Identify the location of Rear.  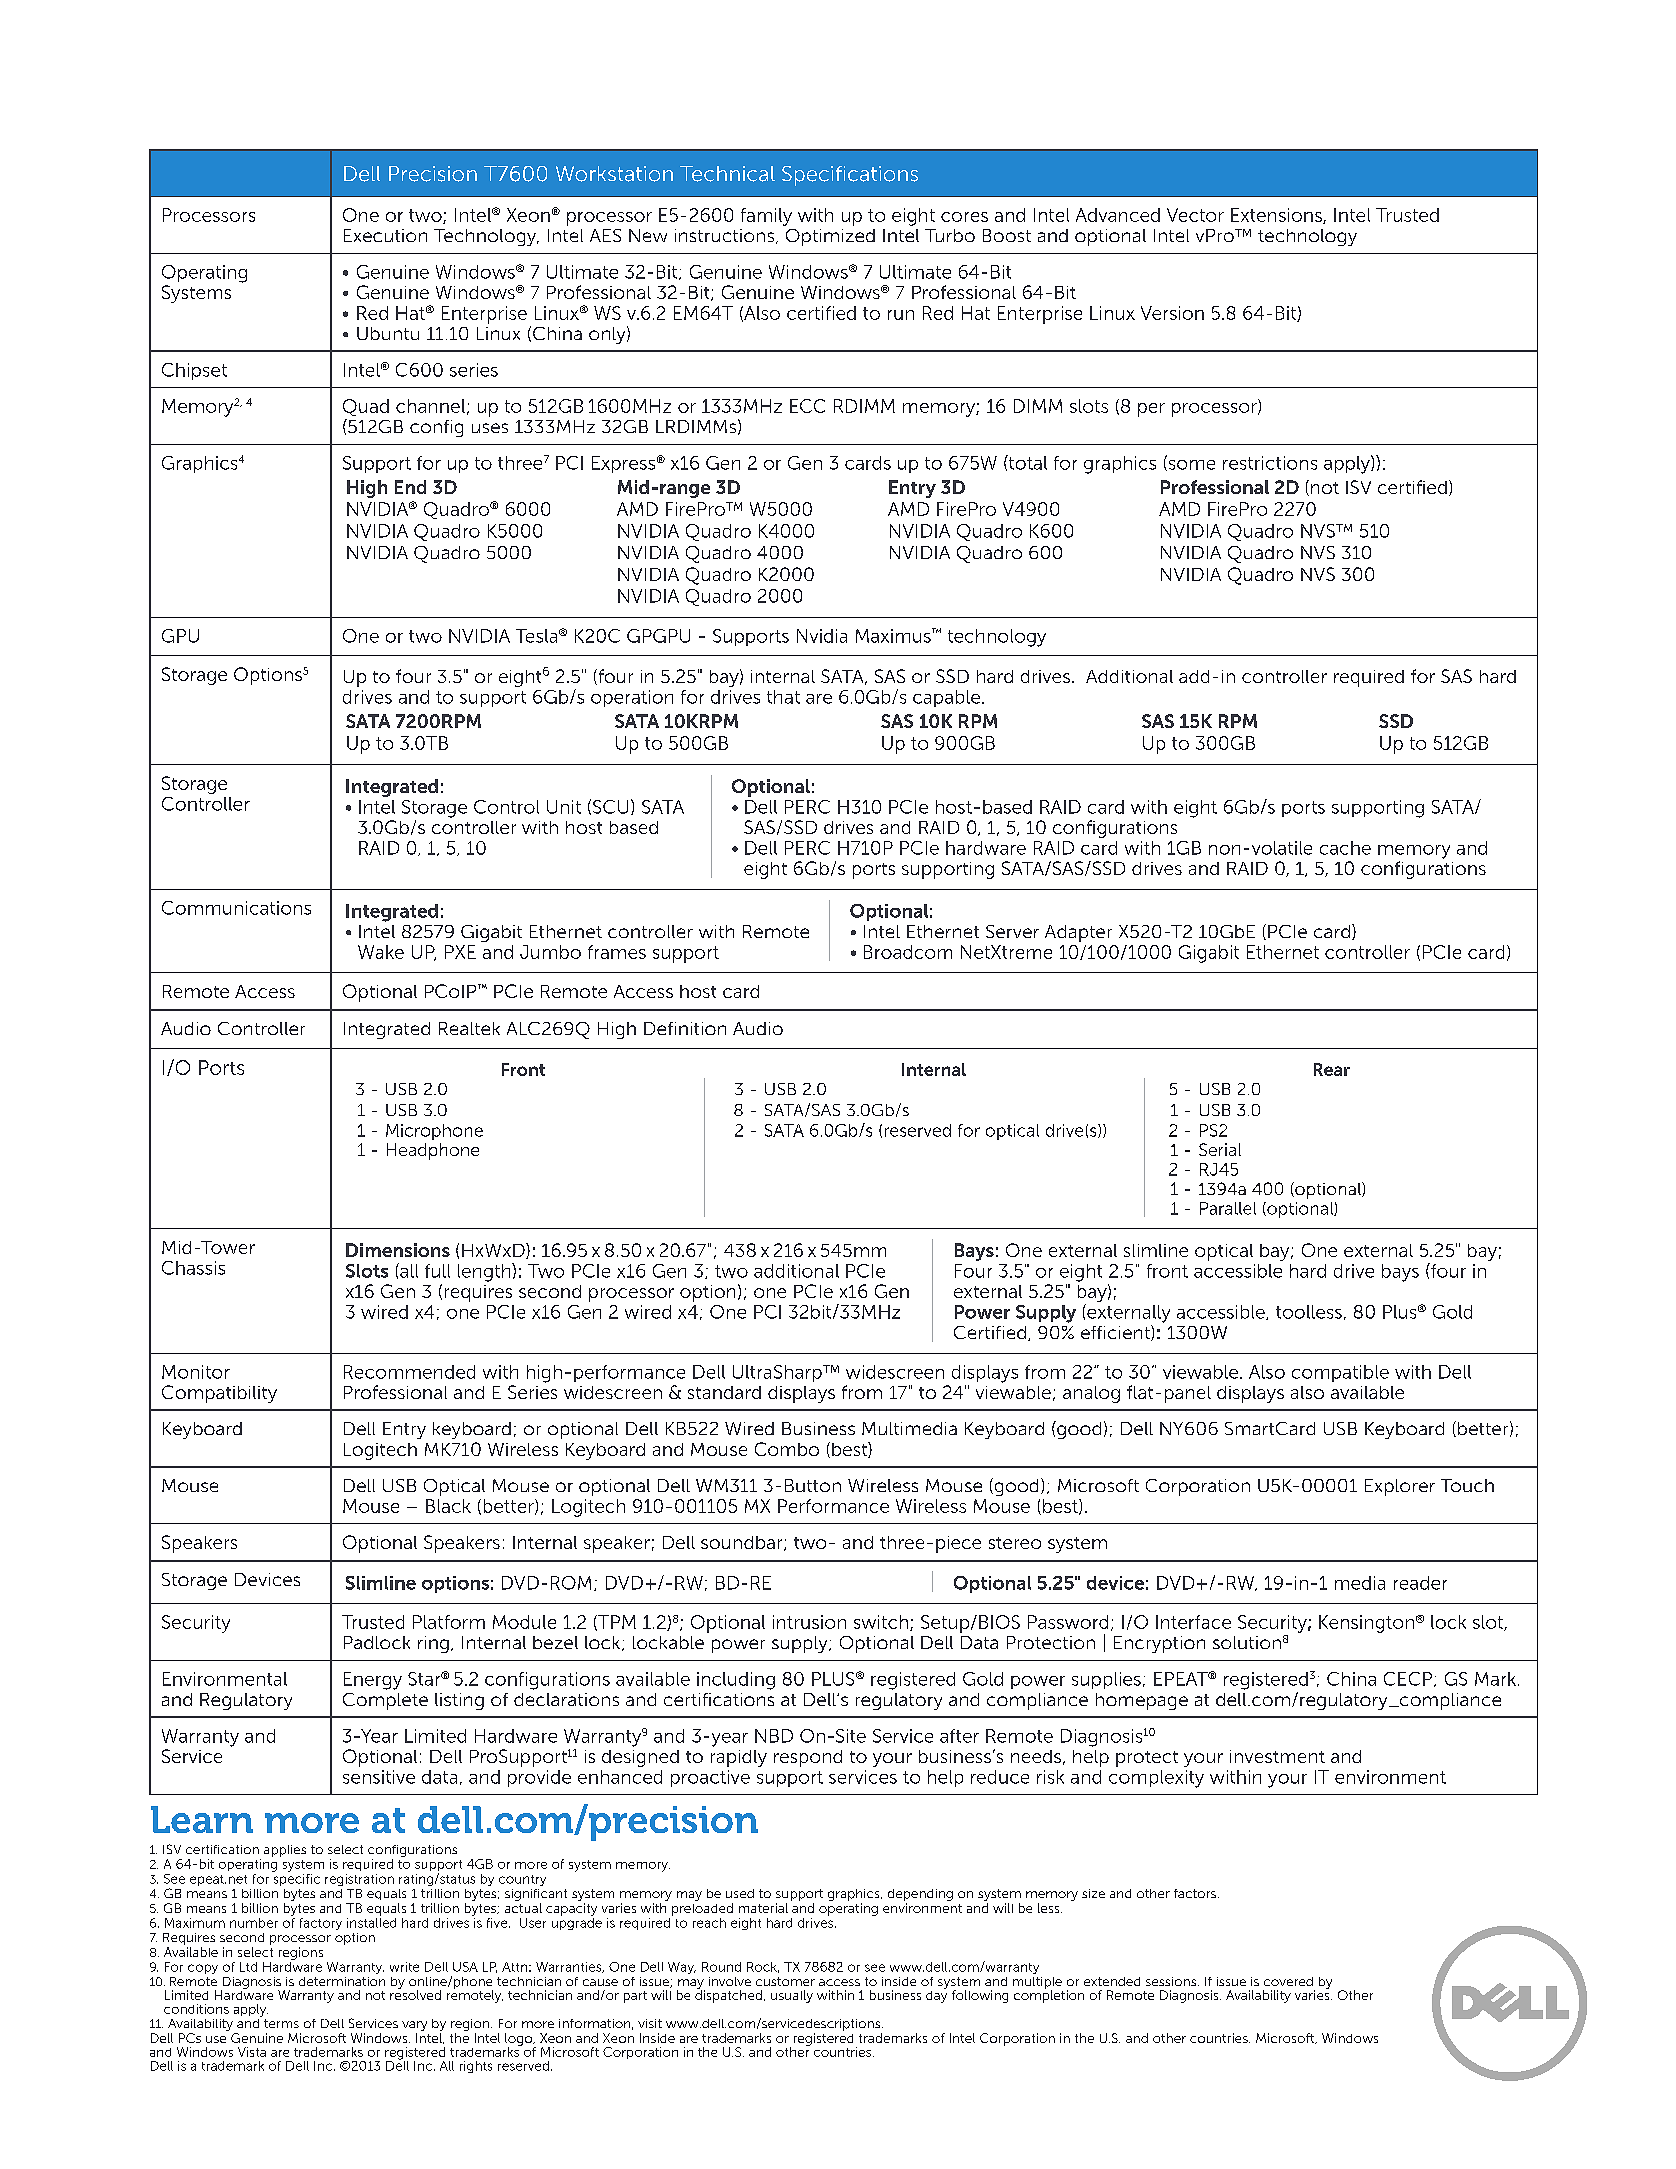
(1332, 1069).
